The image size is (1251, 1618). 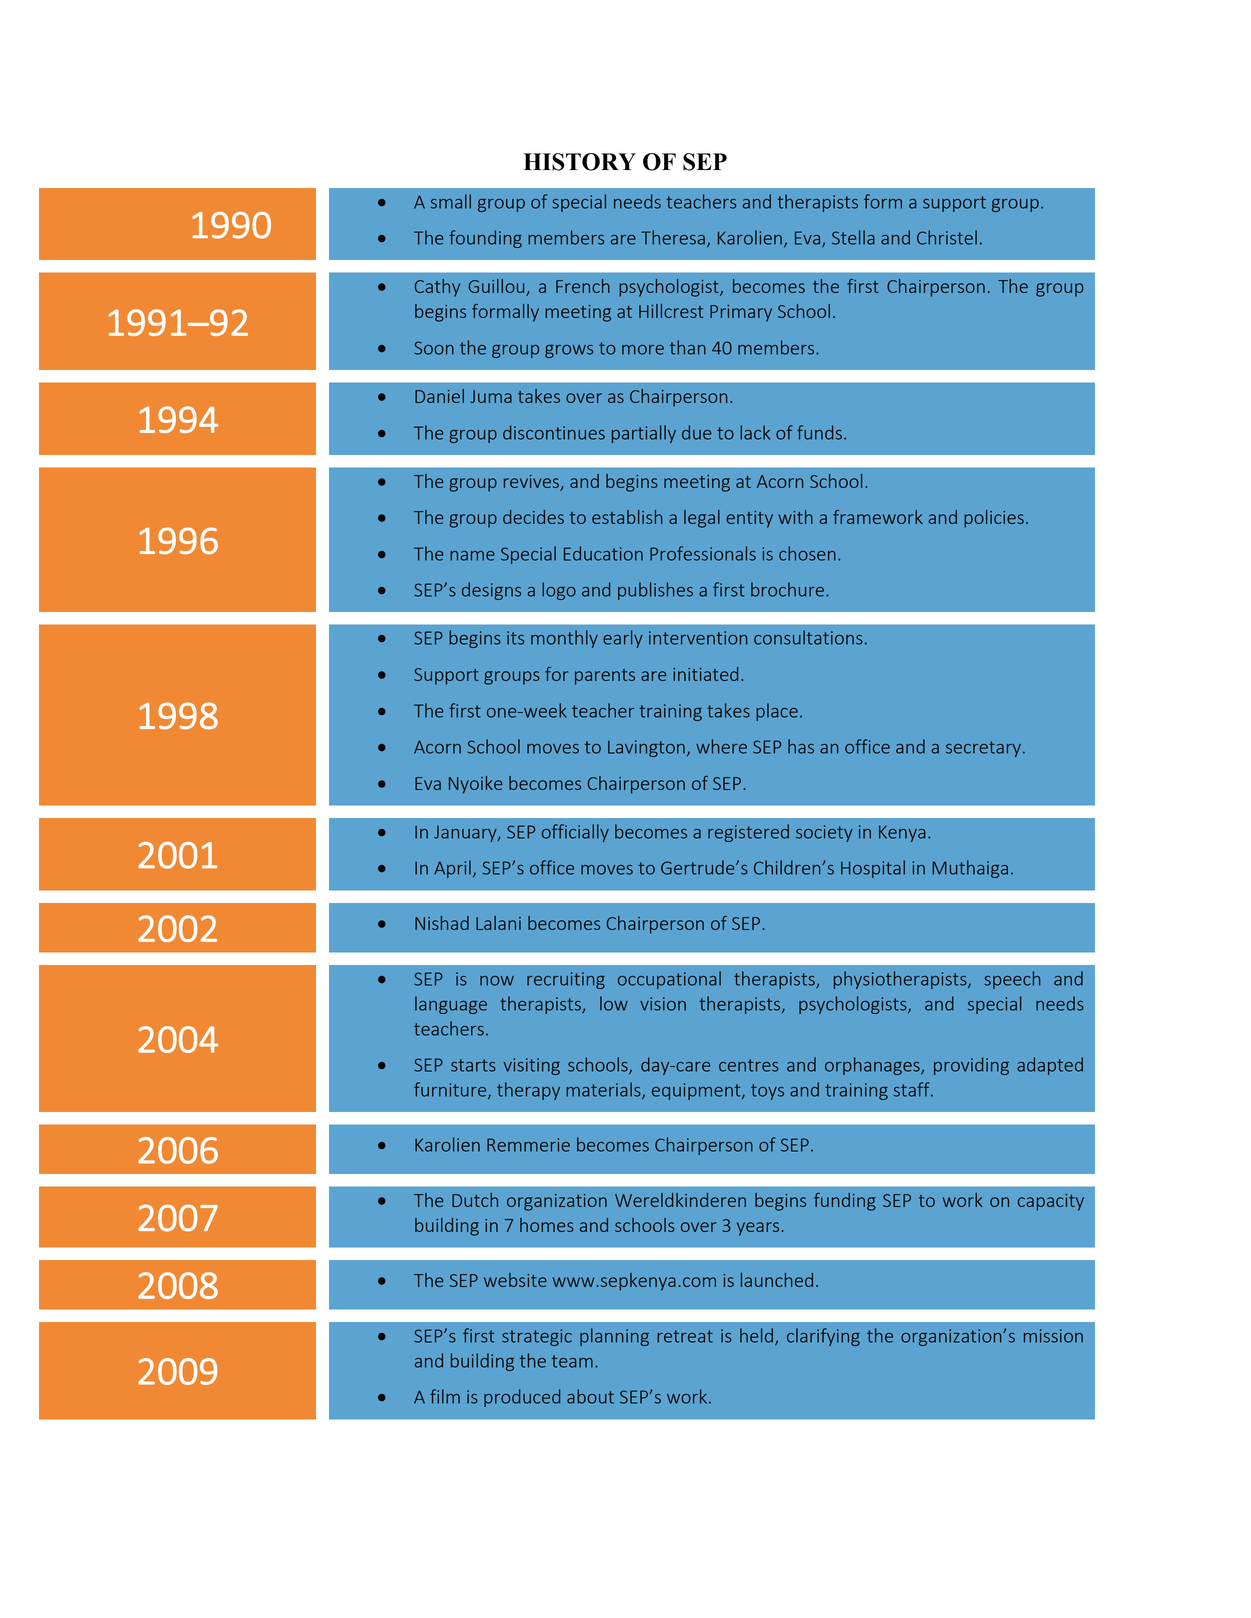 I want to click on strategic, so click(x=537, y=1337).
